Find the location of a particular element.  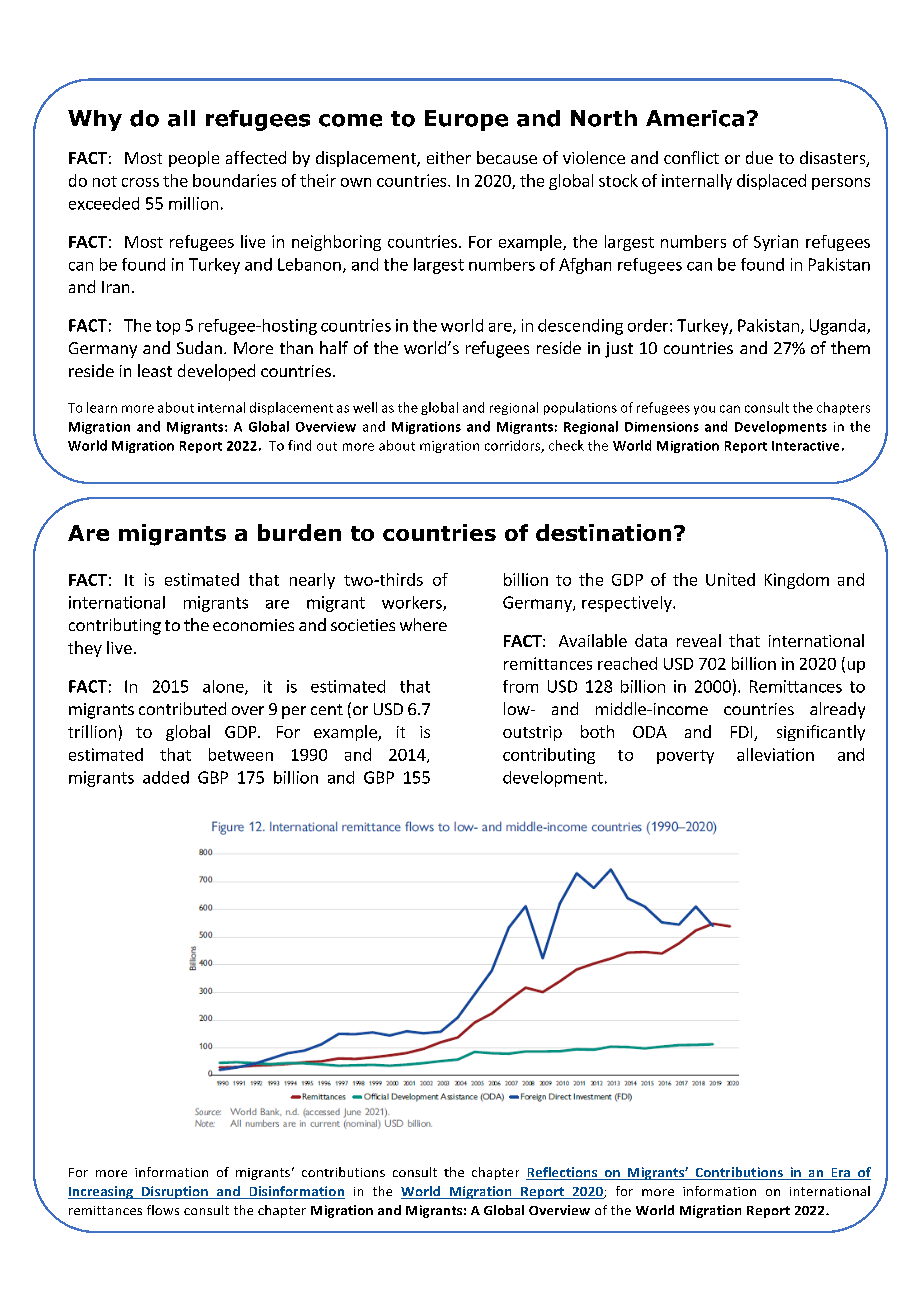

added is located at coordinates (166, 777).
